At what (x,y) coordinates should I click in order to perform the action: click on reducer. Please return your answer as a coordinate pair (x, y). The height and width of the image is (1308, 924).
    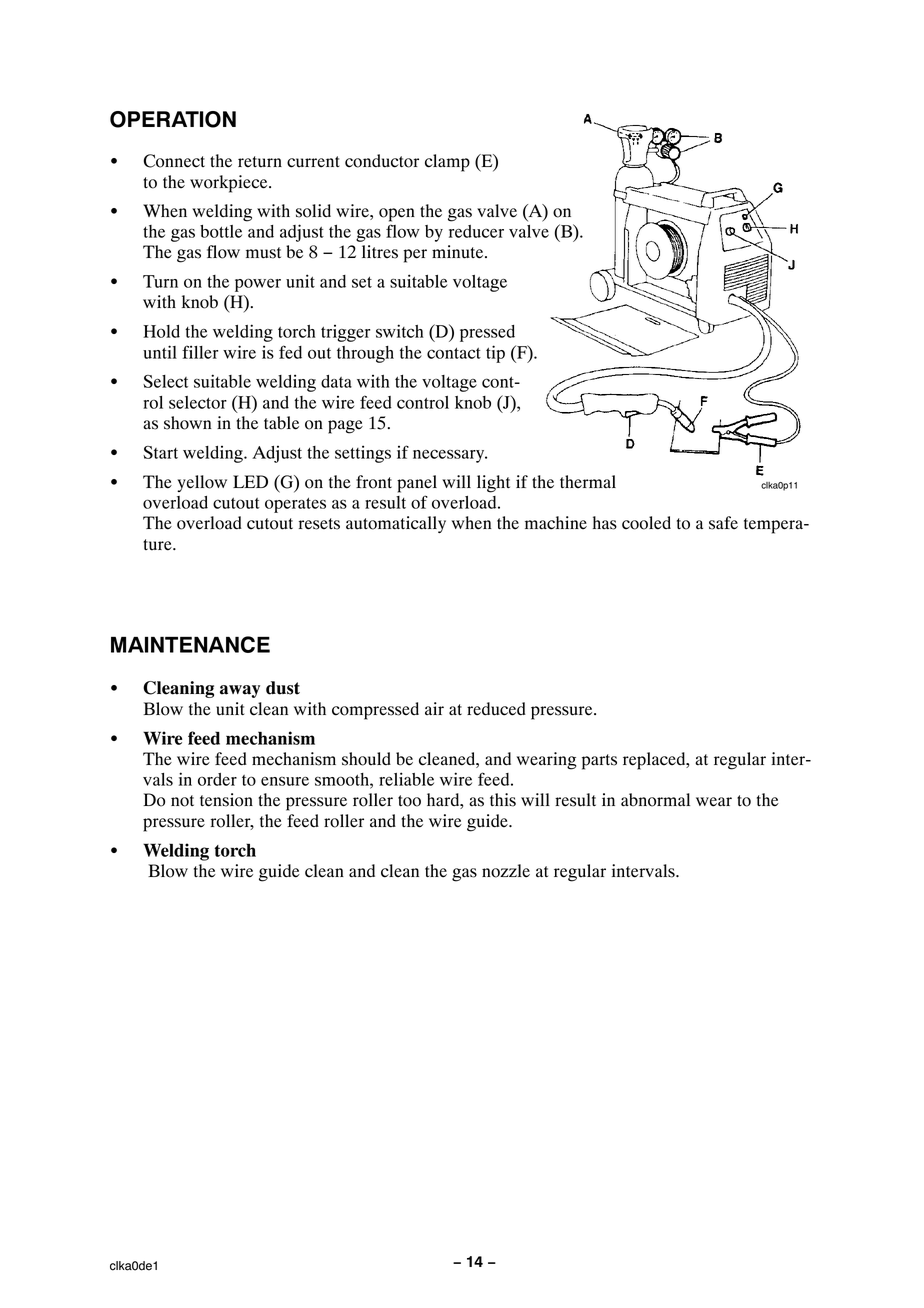
    Looking at the image, I should click on (476, 231).
